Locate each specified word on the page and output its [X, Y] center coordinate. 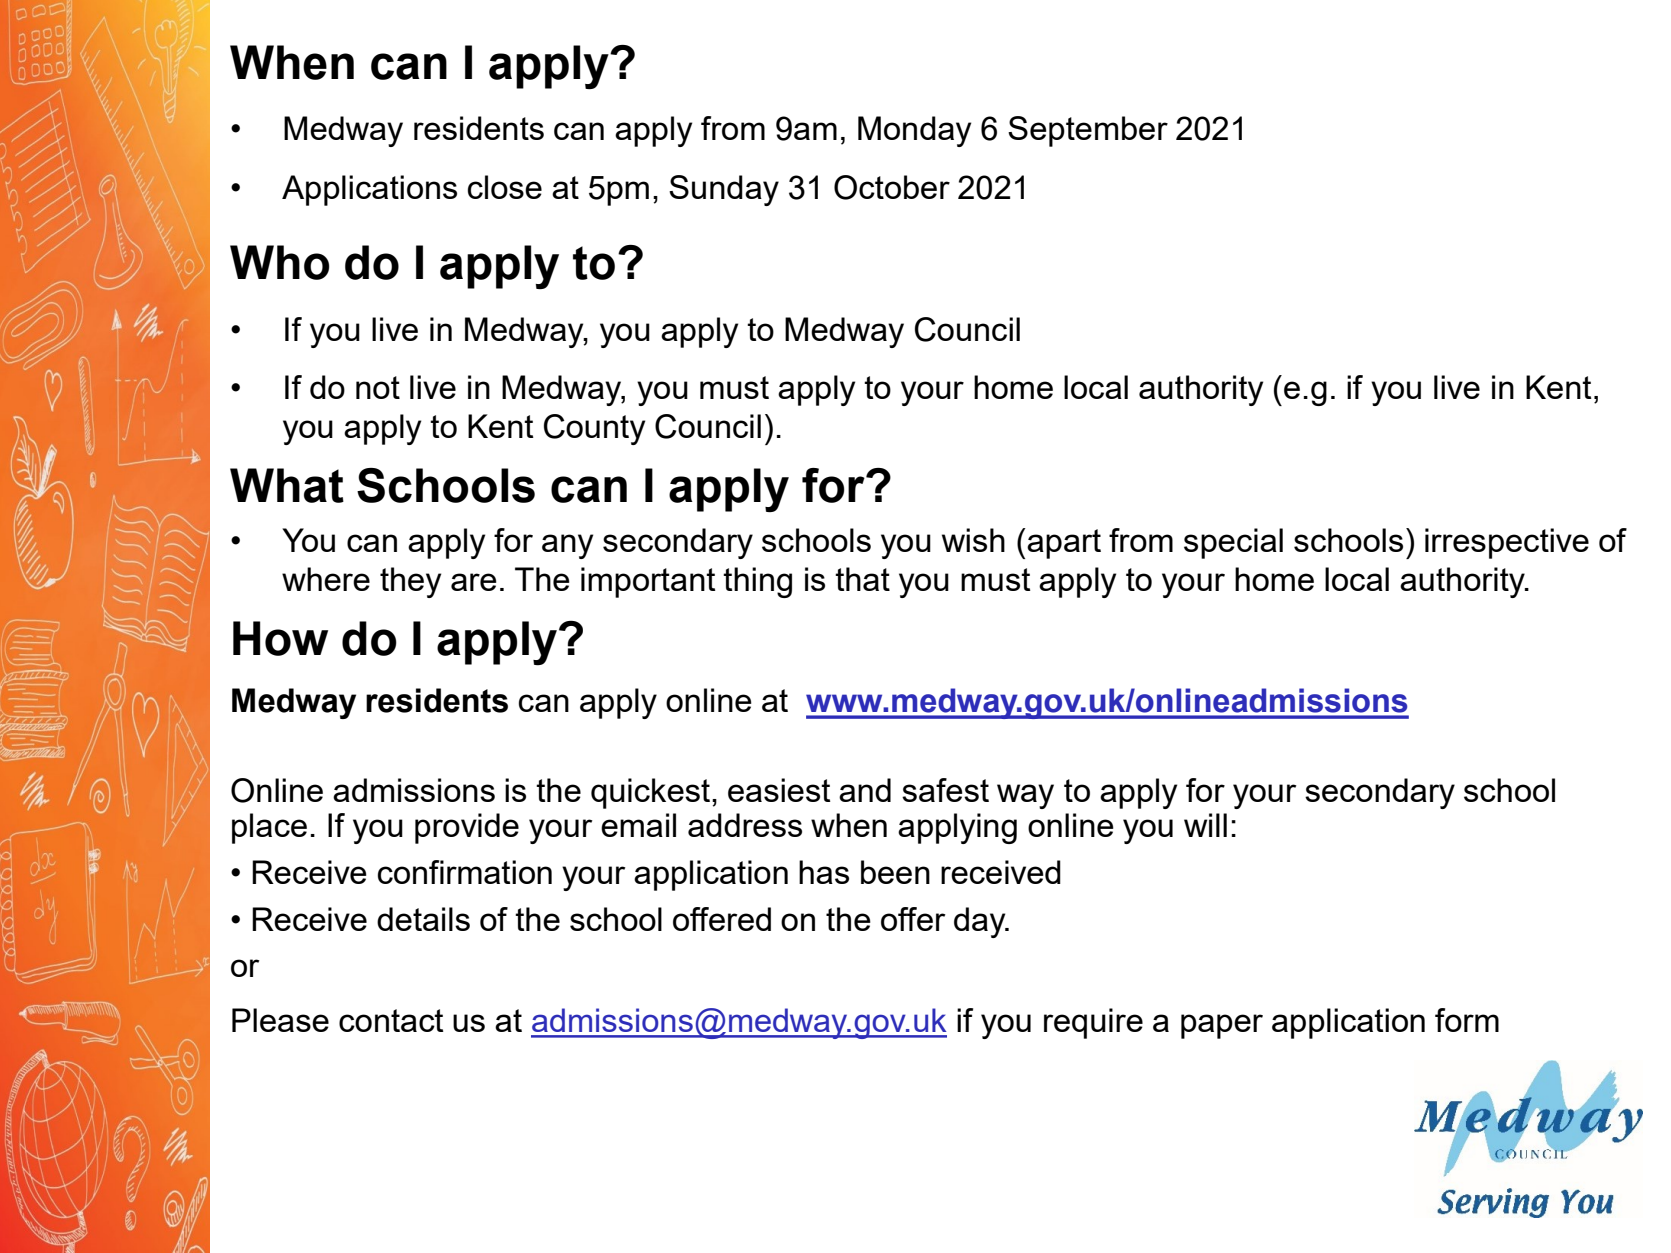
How [280, 638]
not [378, 387]
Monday [914, 131]
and [865, 790]
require [1093, 1023]
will [1205, 825]
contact [391, 1020]
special [1233, 543]
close [505, 187]
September [1088, 131]
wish [973, 540]
